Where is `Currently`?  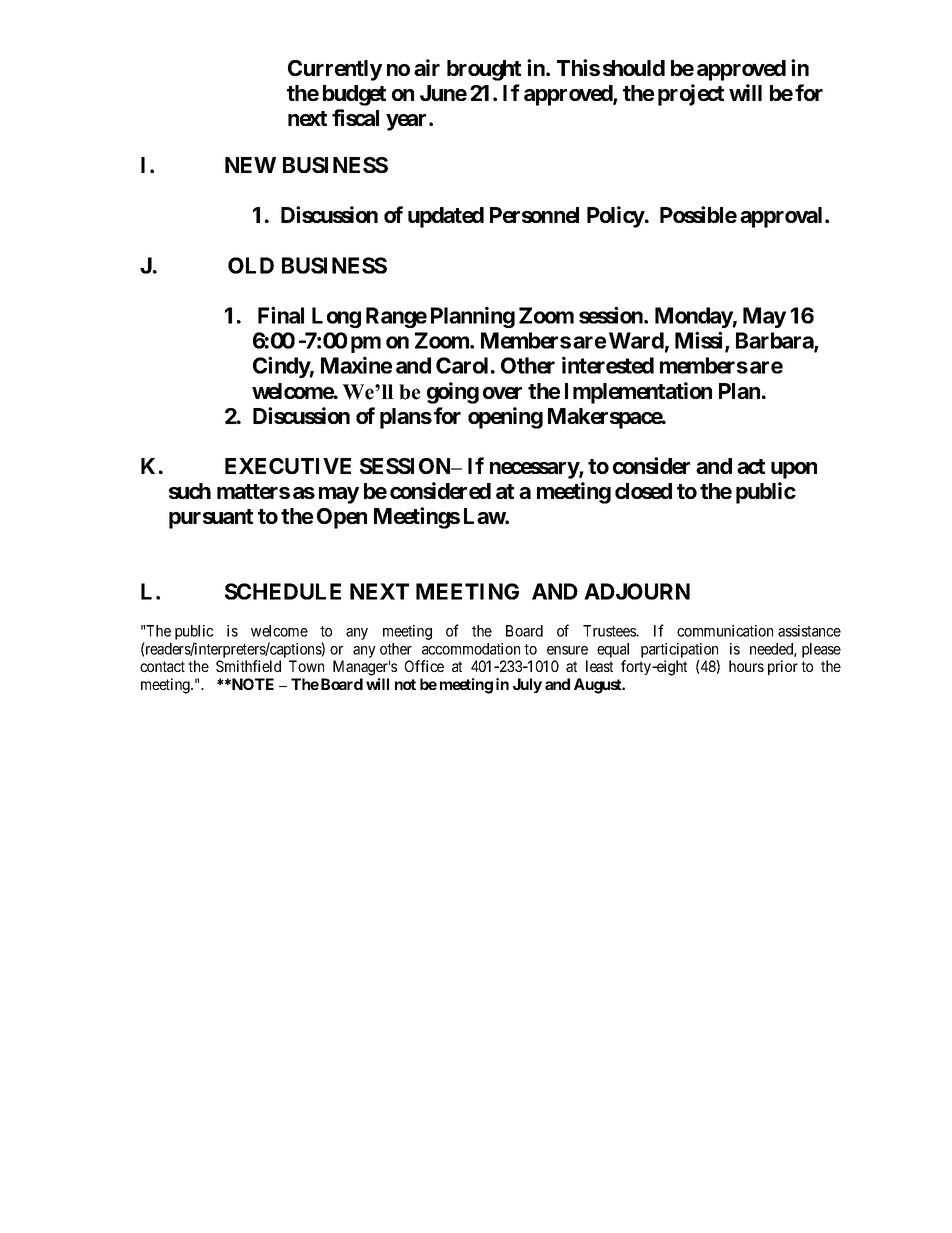
Currently is located at coordinates (335, 70).
